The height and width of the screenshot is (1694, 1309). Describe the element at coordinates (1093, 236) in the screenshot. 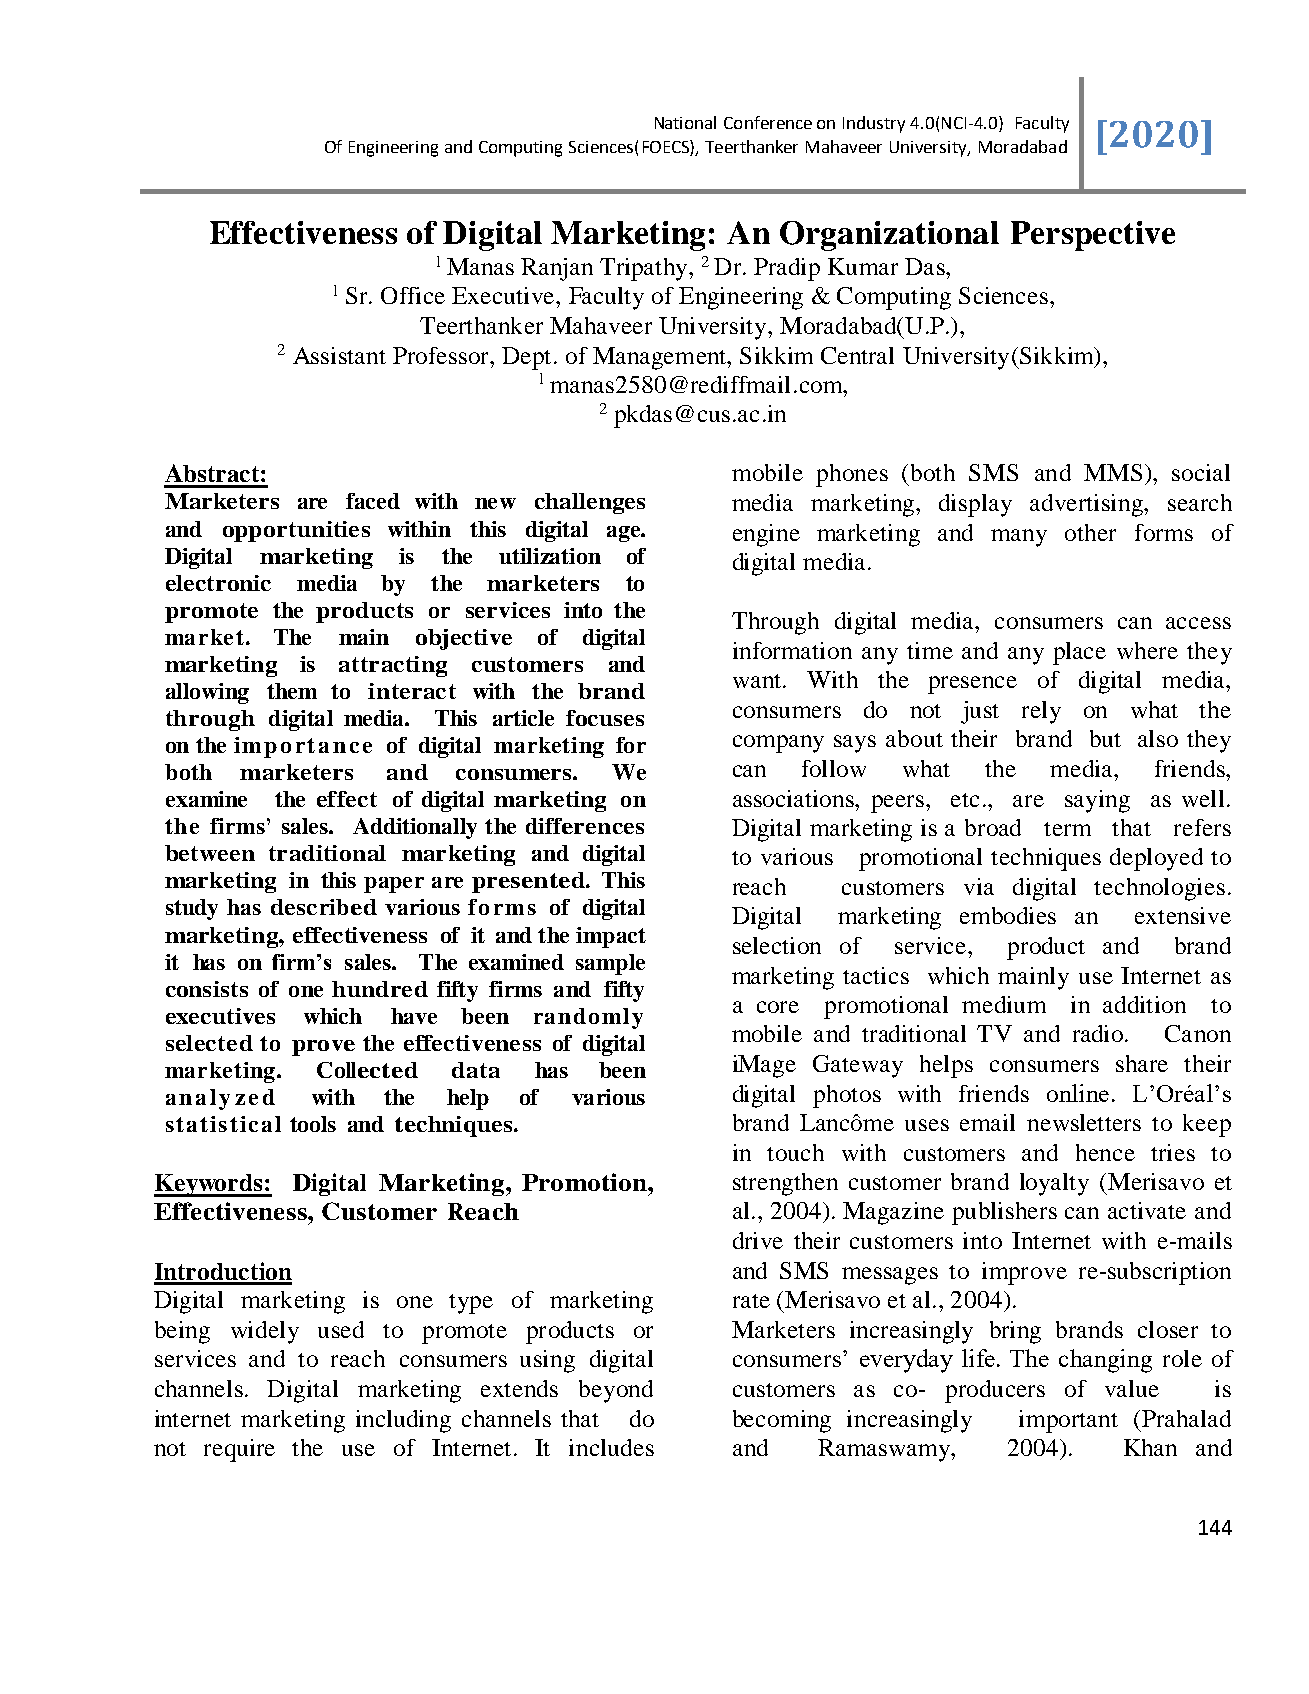

I see `Perspective` at that location.
